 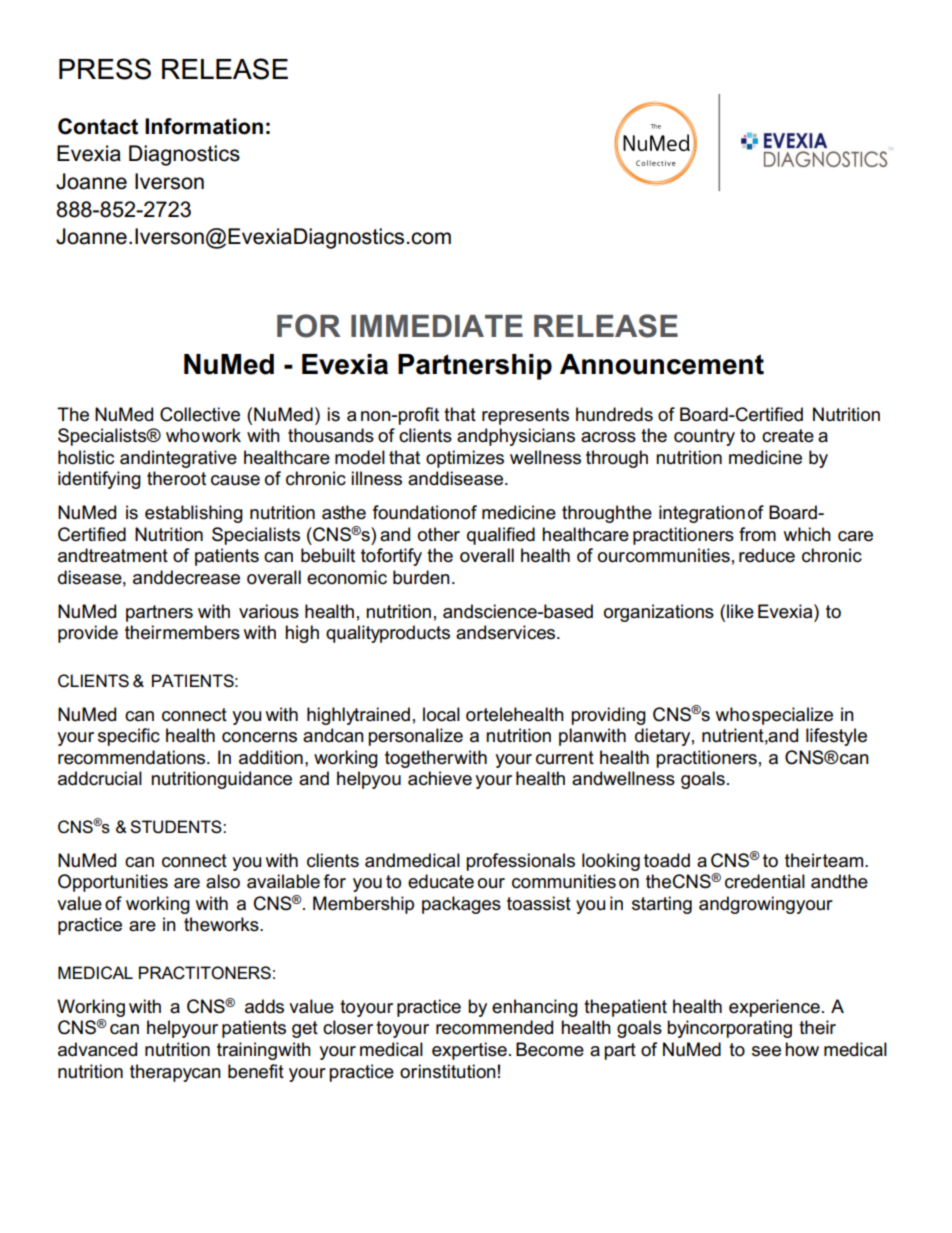 I want to click on advanced, so click(x=97, y=1049).
